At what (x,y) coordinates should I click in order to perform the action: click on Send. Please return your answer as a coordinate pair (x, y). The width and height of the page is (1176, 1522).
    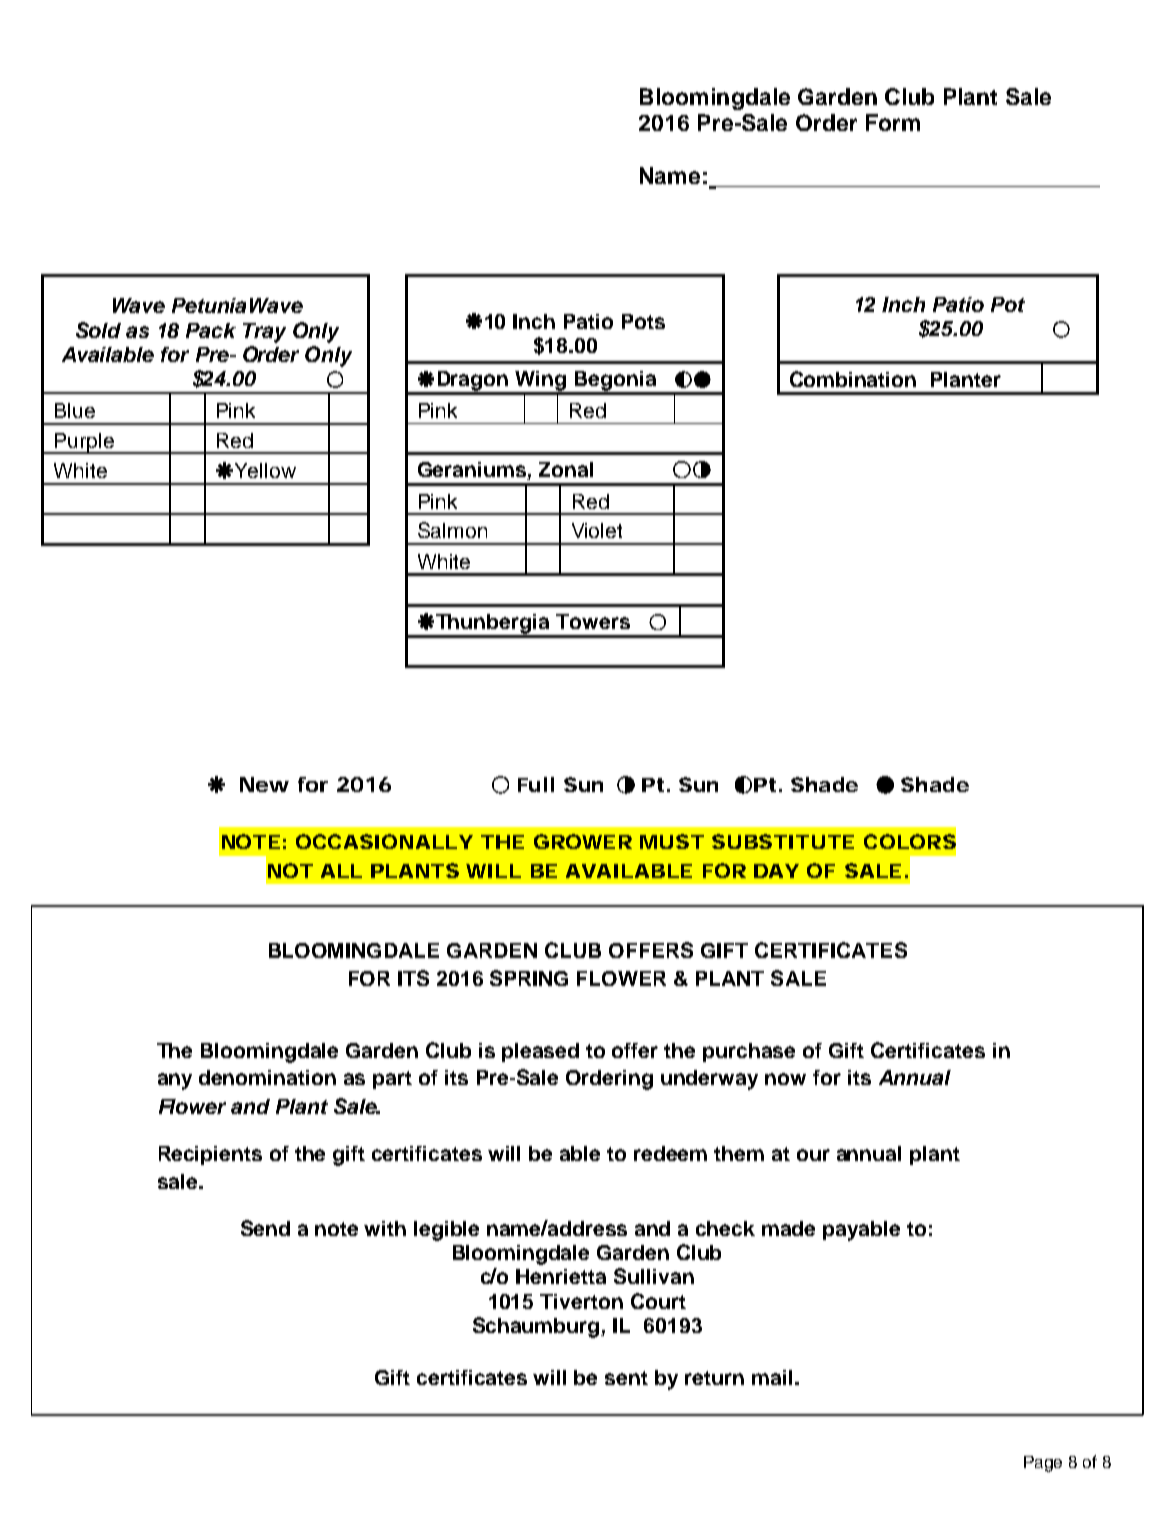
    Looking at the image, I should click on (265, 1228).
